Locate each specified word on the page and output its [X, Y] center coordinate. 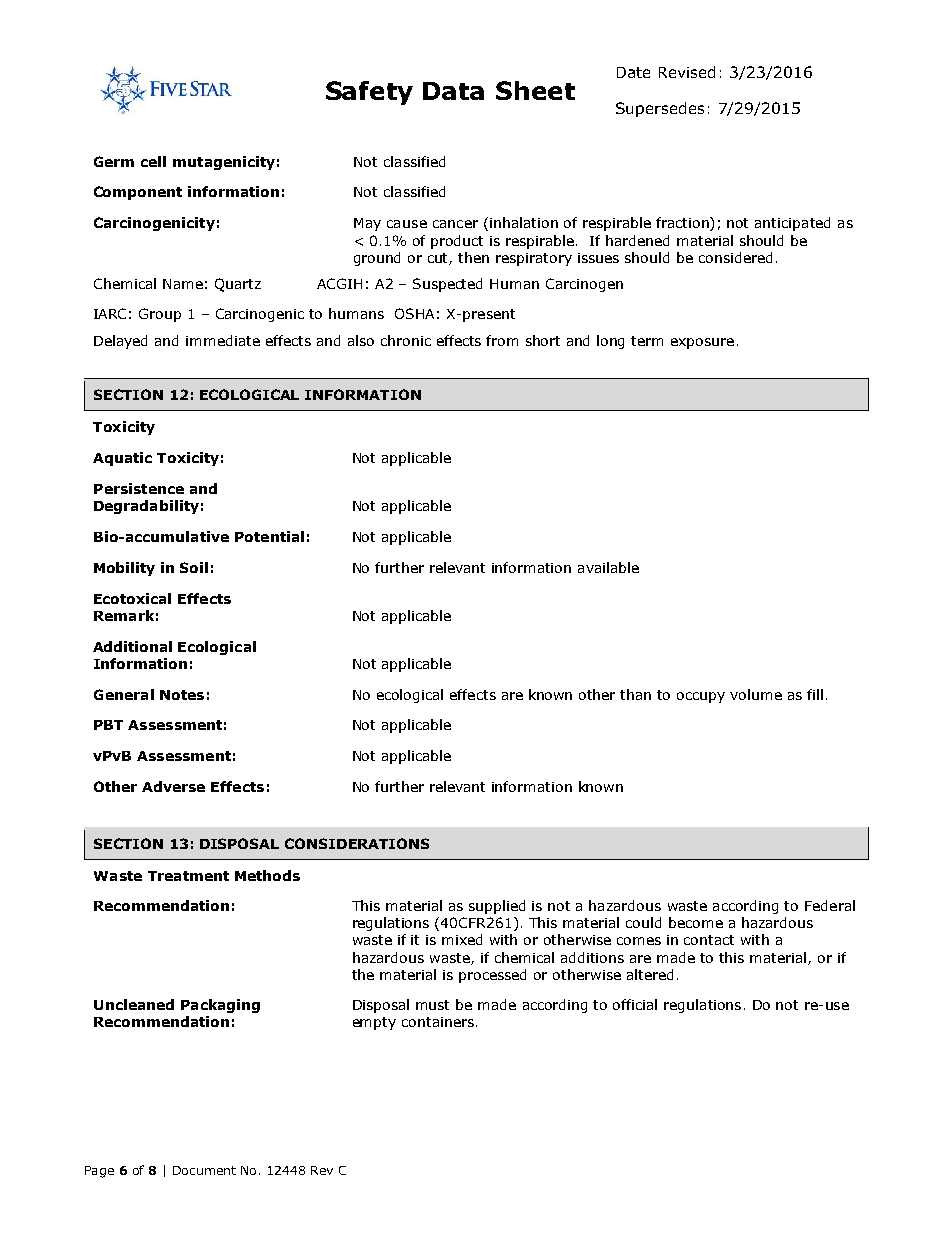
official [635, 1004]
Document [204, 1170]
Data [453, 91]
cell [153, 161]
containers [438, 1022]
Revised [687, 72]
